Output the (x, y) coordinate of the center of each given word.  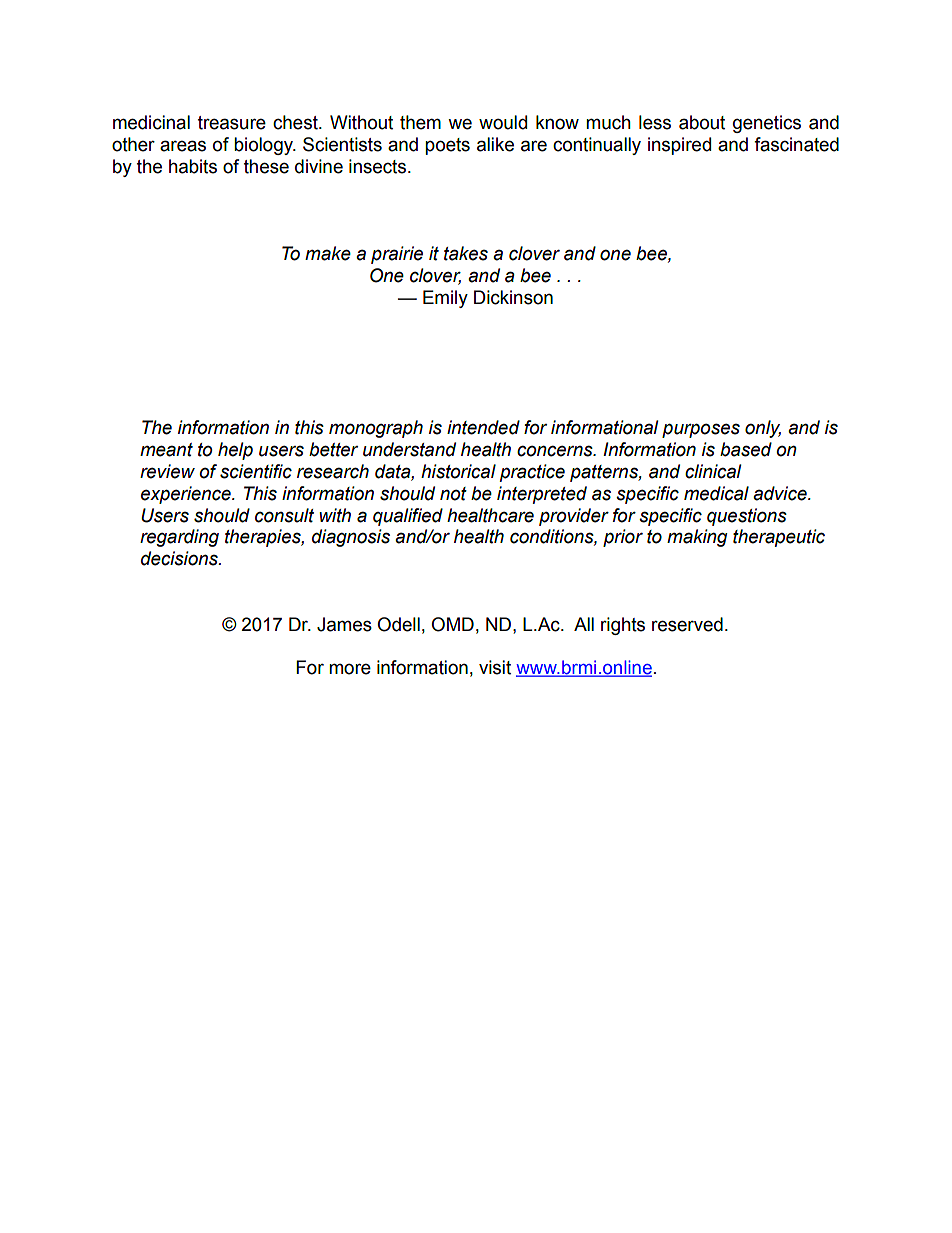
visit (495, 667)
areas (183, 146)
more (350, 669)
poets (447, 146)
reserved (687, 624)
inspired (679, 146)
